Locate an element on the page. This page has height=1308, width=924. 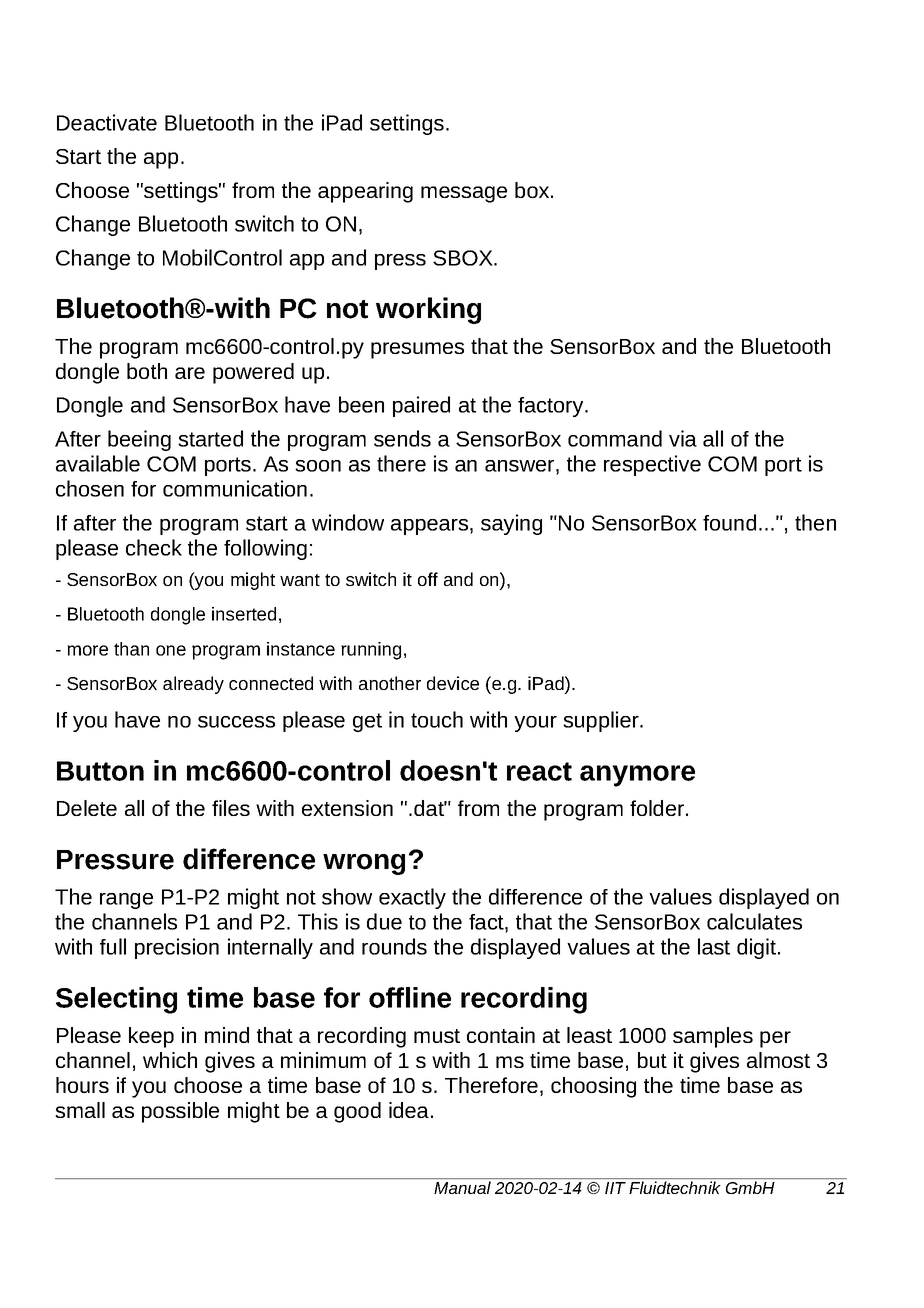
found is located at coordinates (729, 522).
